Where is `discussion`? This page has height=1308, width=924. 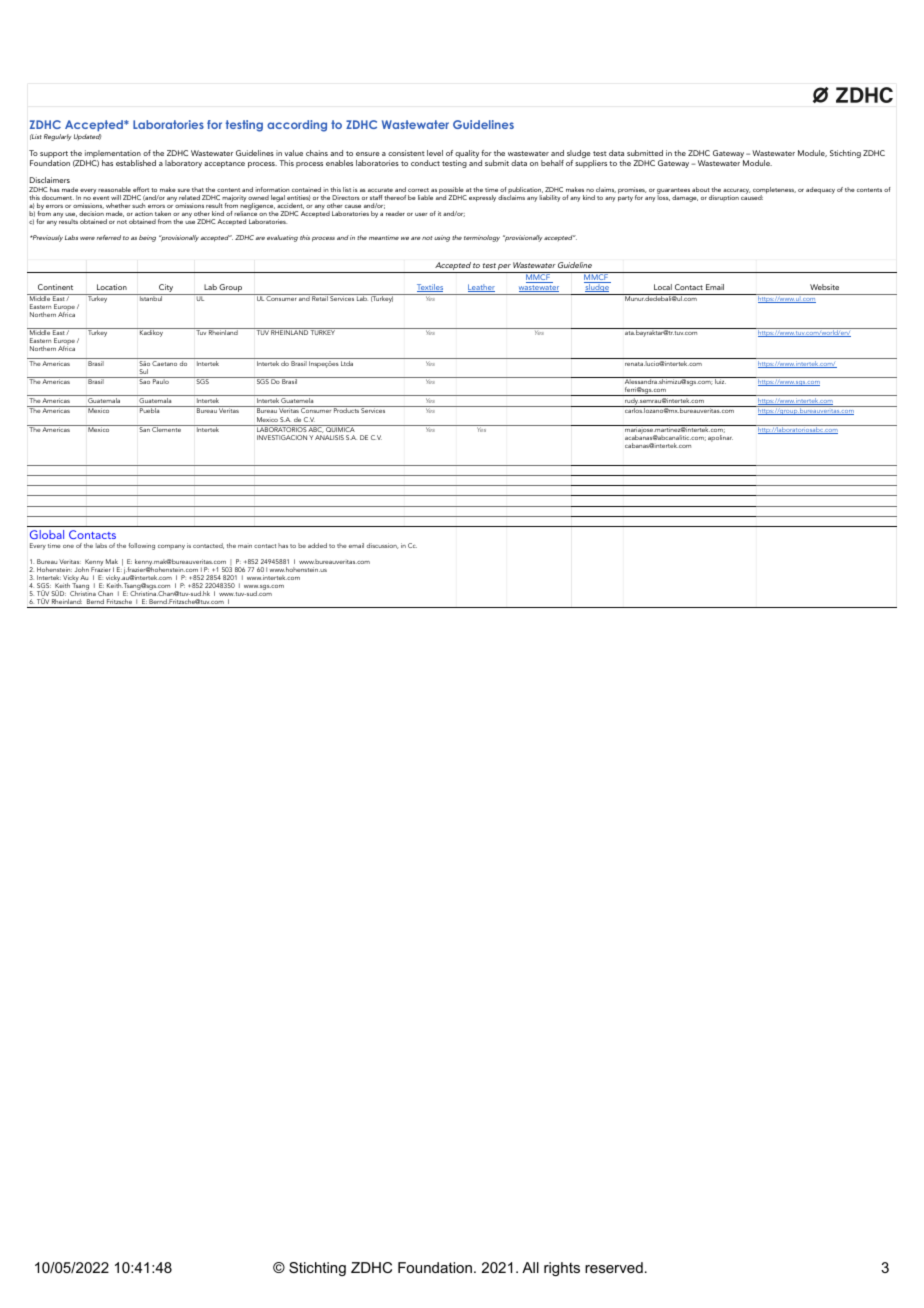 discussion is located at coordinates (383, 546).
